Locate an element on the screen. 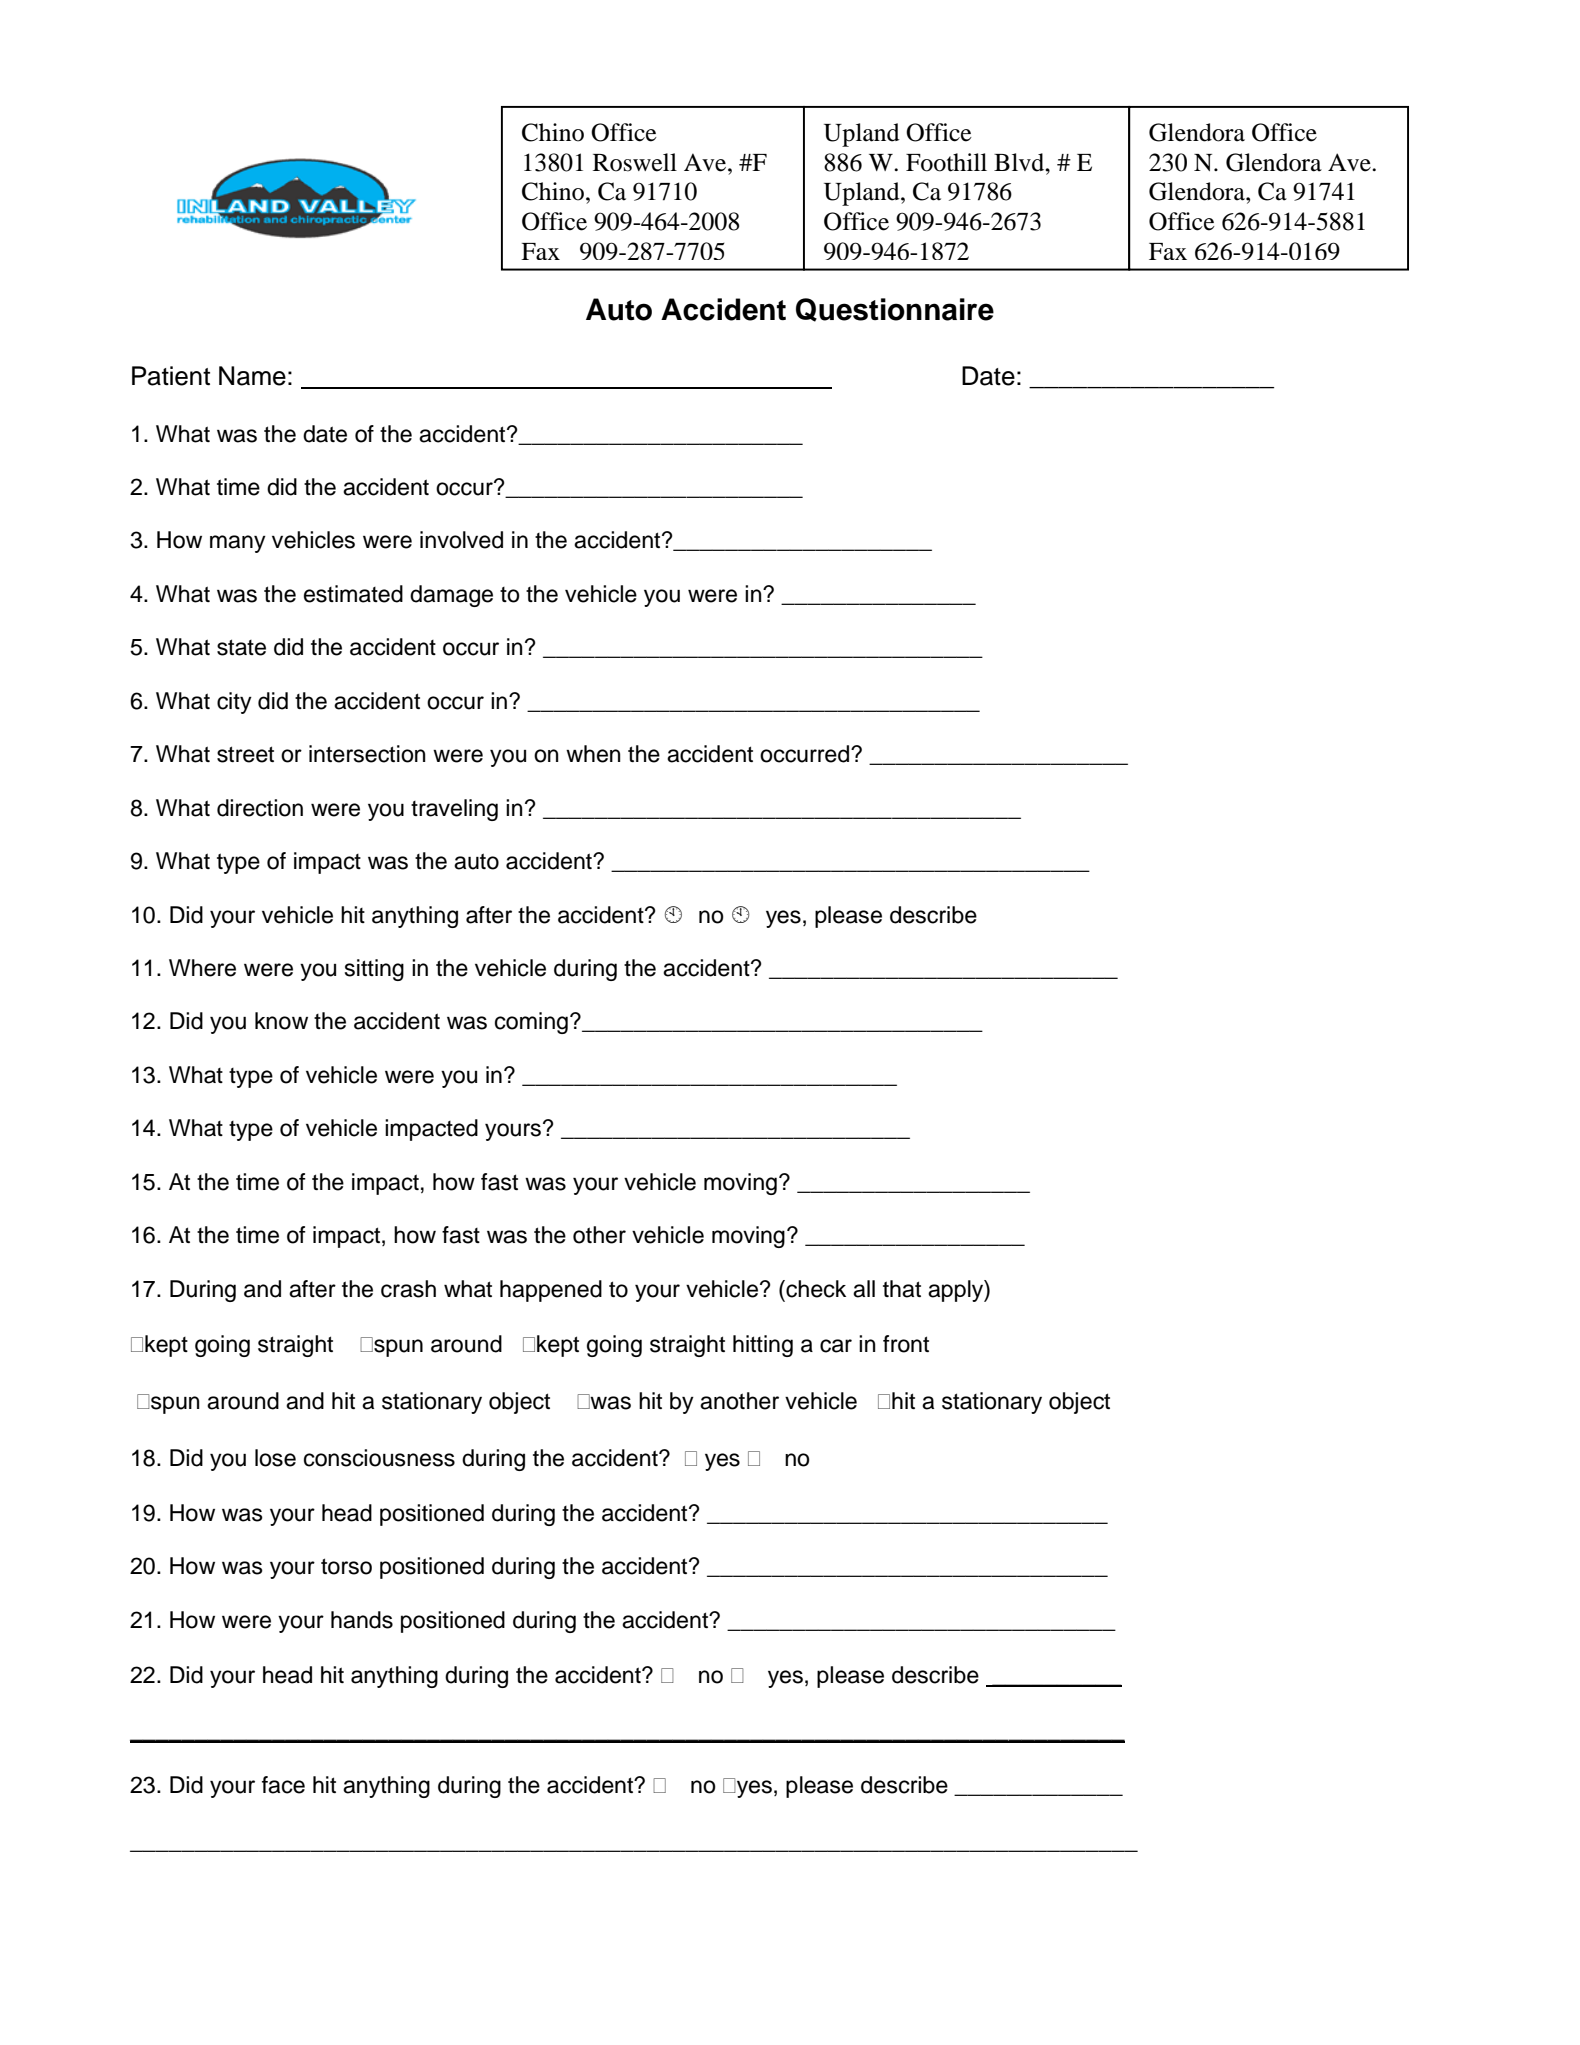 The image size is (1580, 2045). front is located at coordinates (906, 1344).
